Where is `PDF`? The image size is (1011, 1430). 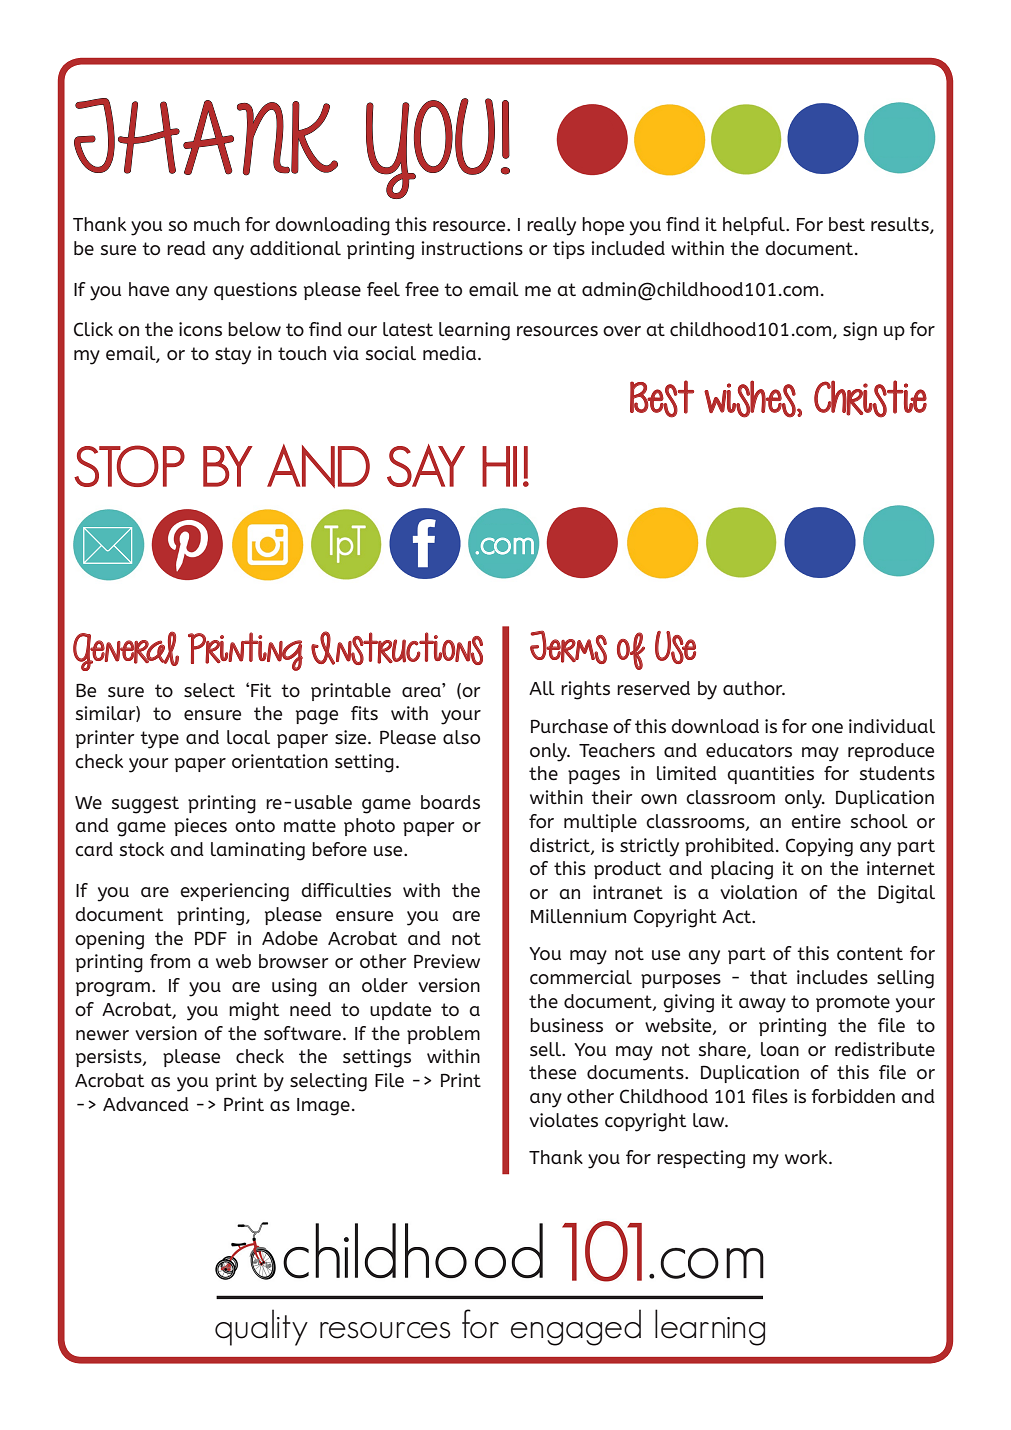
PDF is located at coordinates (211, 938).
